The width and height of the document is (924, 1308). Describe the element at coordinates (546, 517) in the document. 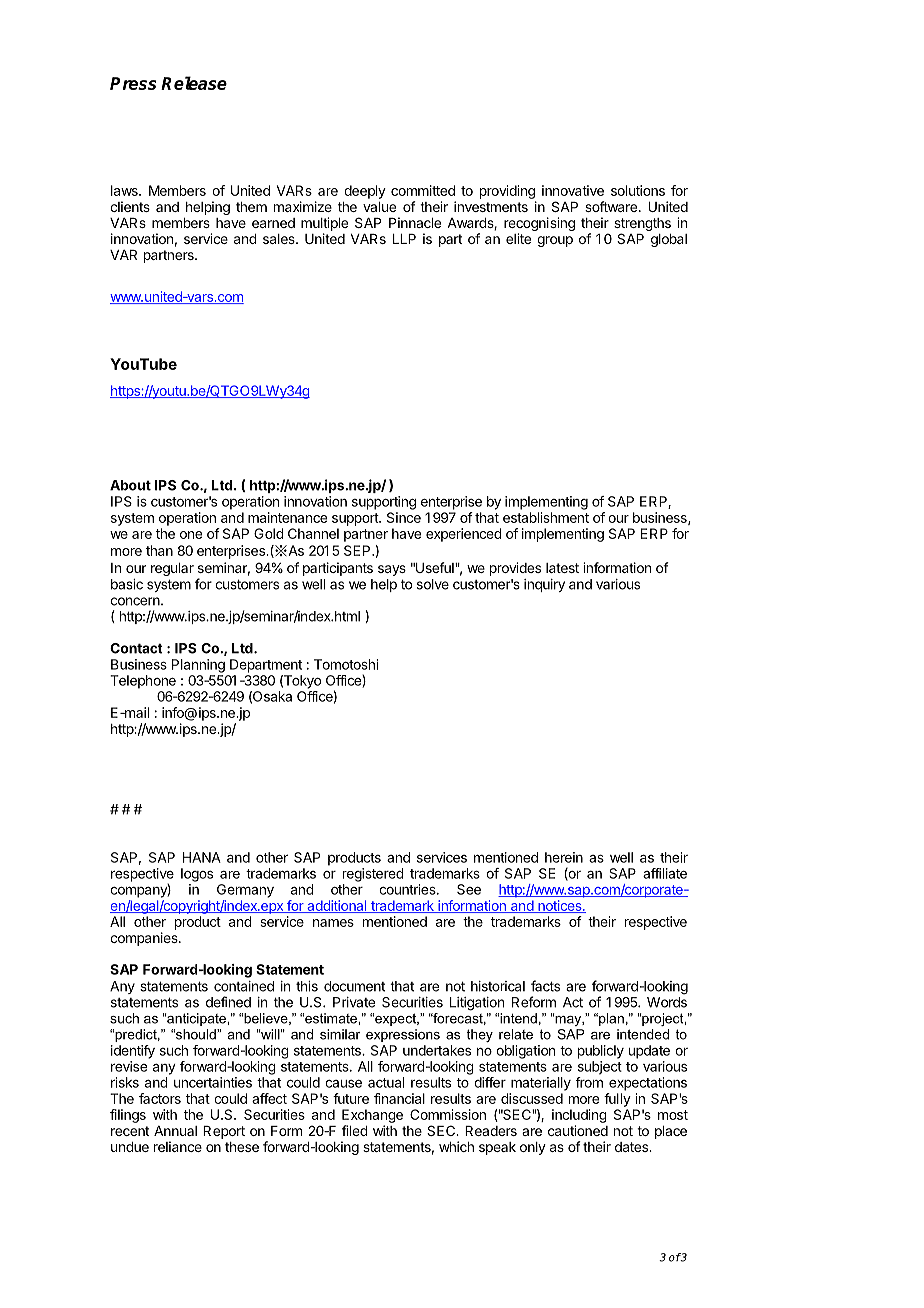

I see `establishment` at that location.
